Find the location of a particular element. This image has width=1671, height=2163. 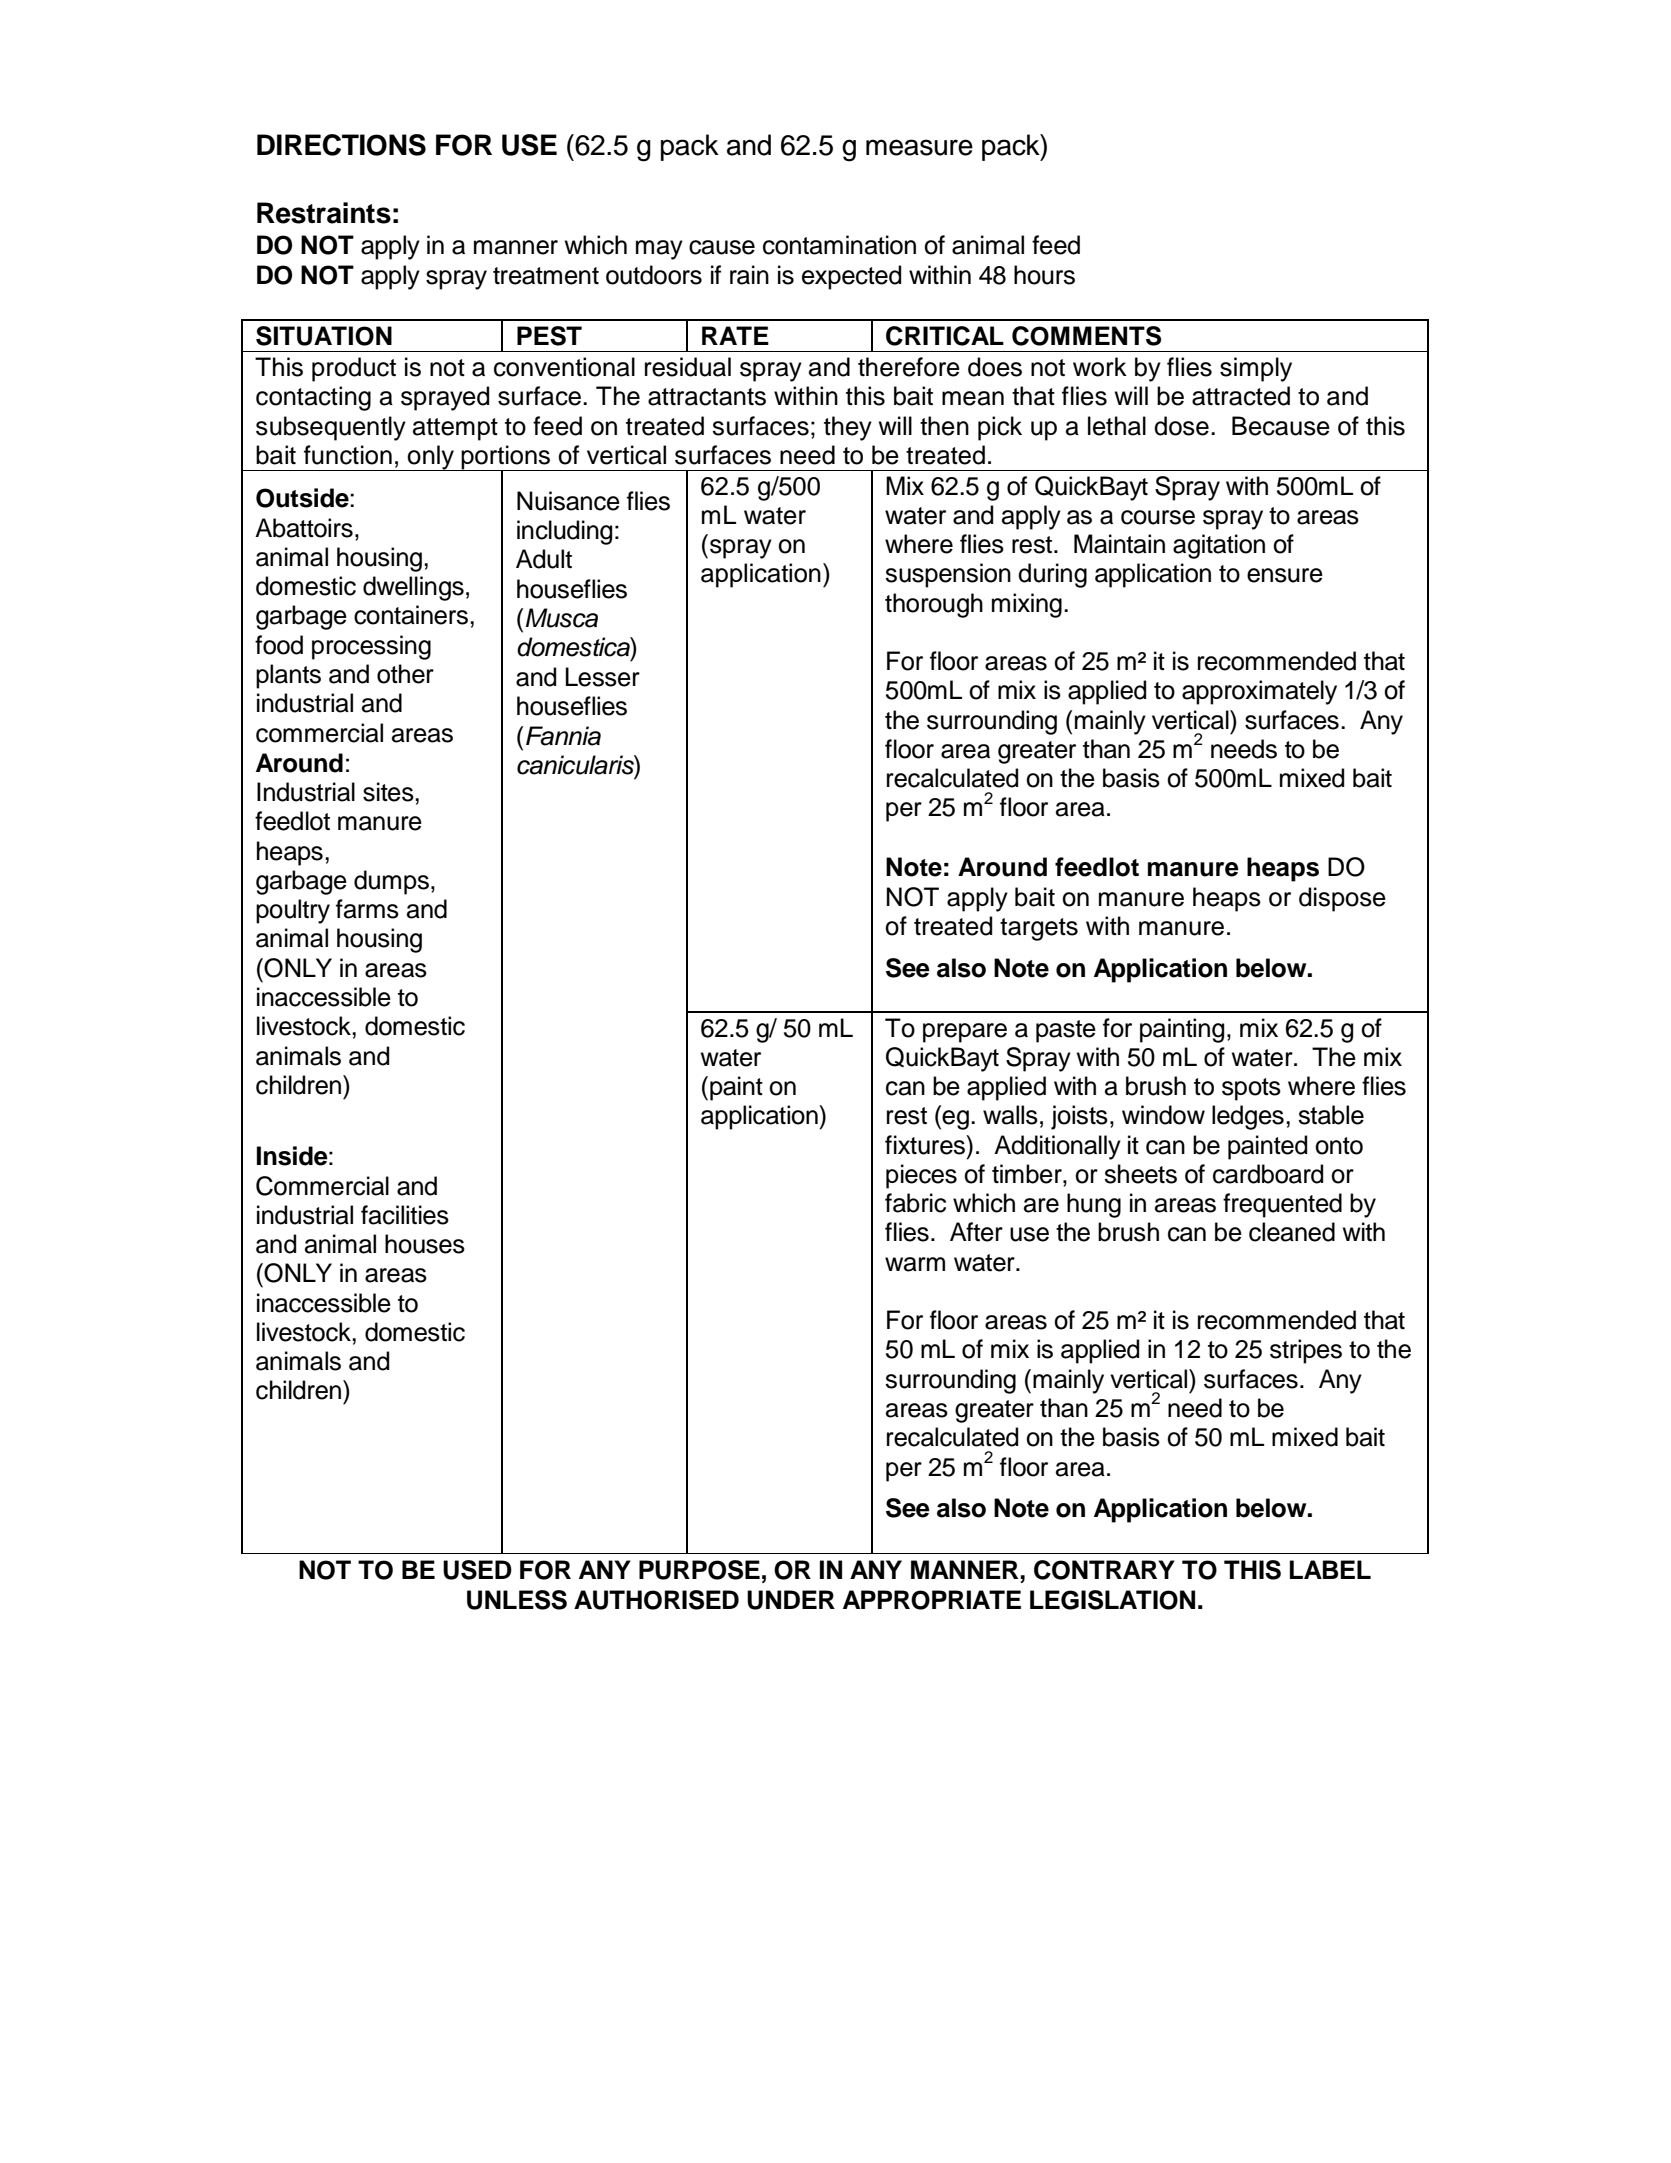

contamination is located at coordinates (839, 245).
